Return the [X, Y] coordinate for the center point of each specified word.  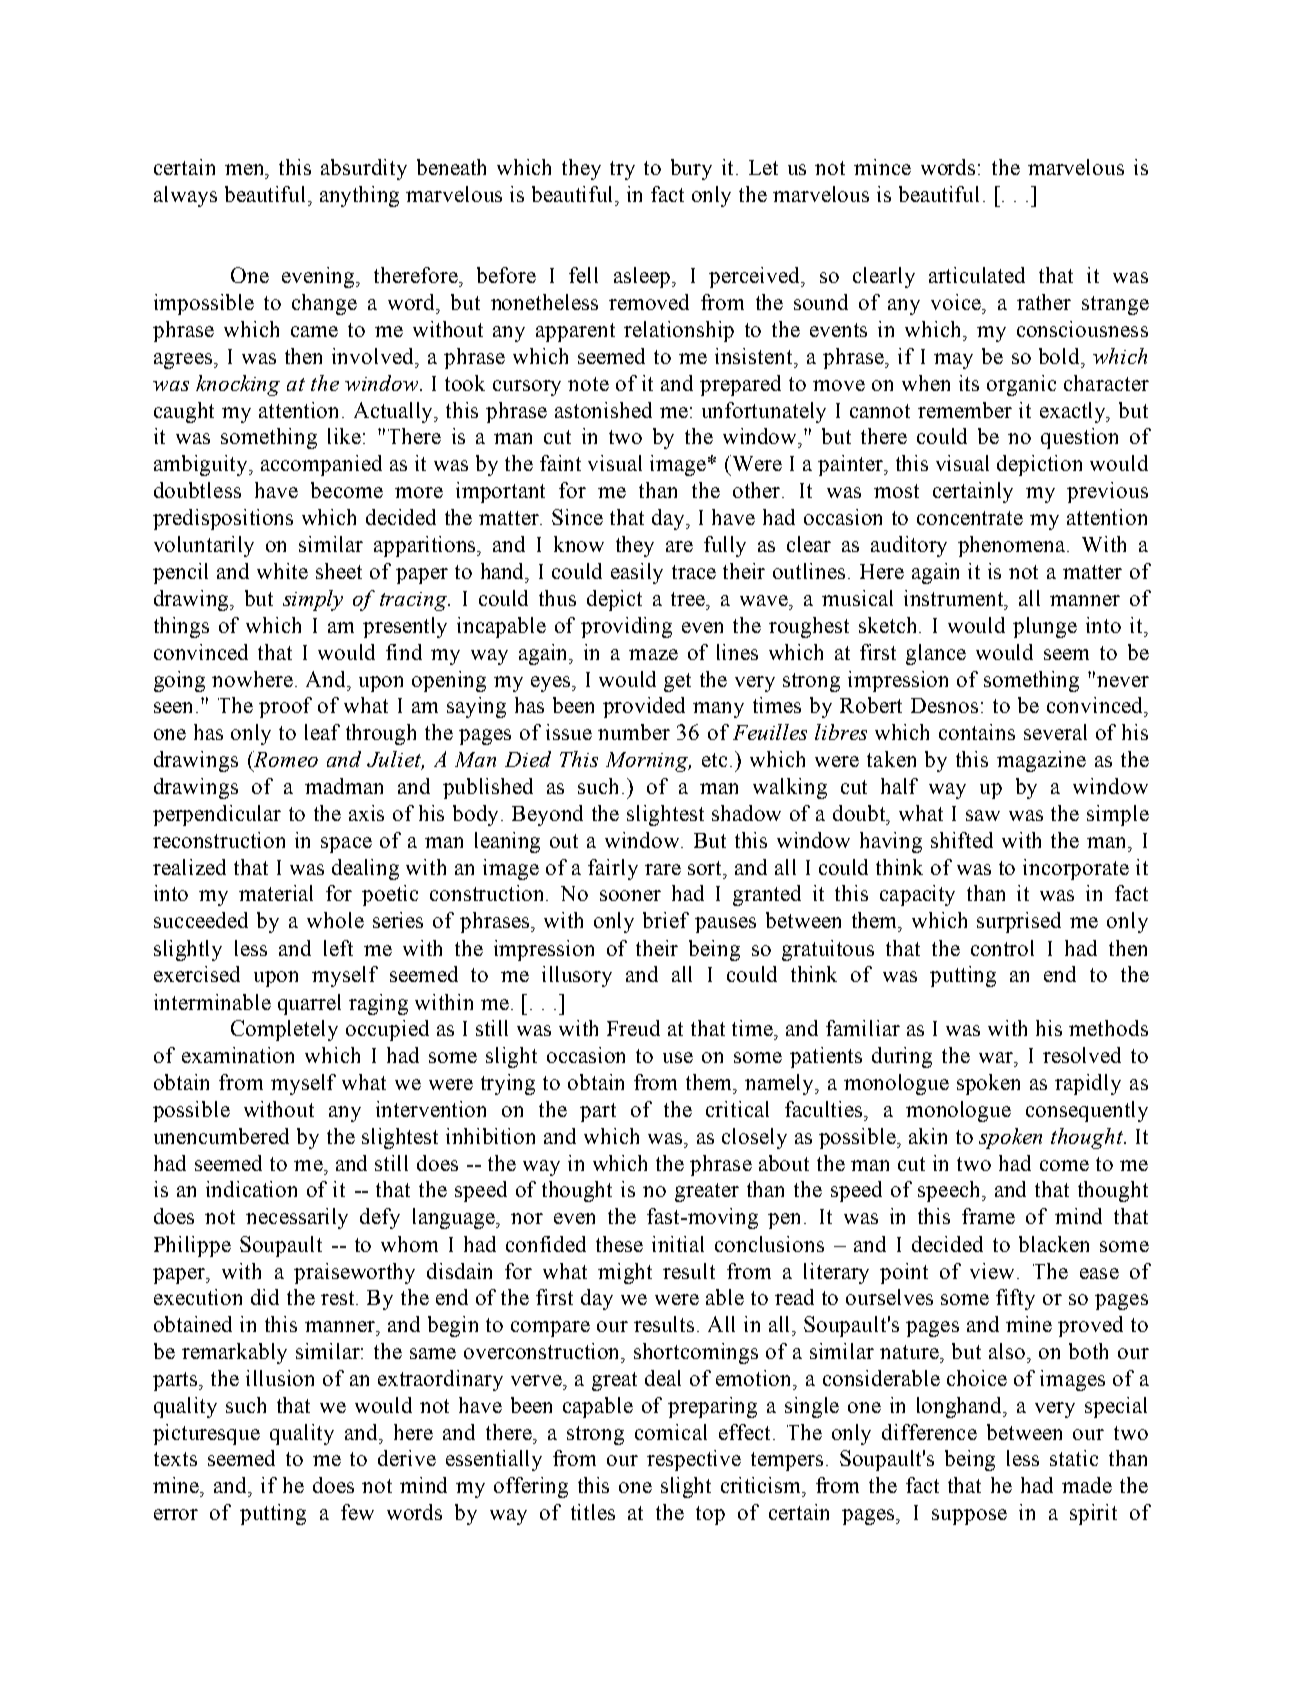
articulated [977, 275]
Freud [633, 1028]
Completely [284, 1030]
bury [691, 169]
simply [313, 600]
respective [694, 1460]
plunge [1045, 627]
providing [626, 627]
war [997, 1057]
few [357, 1512]
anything [359, 196]
